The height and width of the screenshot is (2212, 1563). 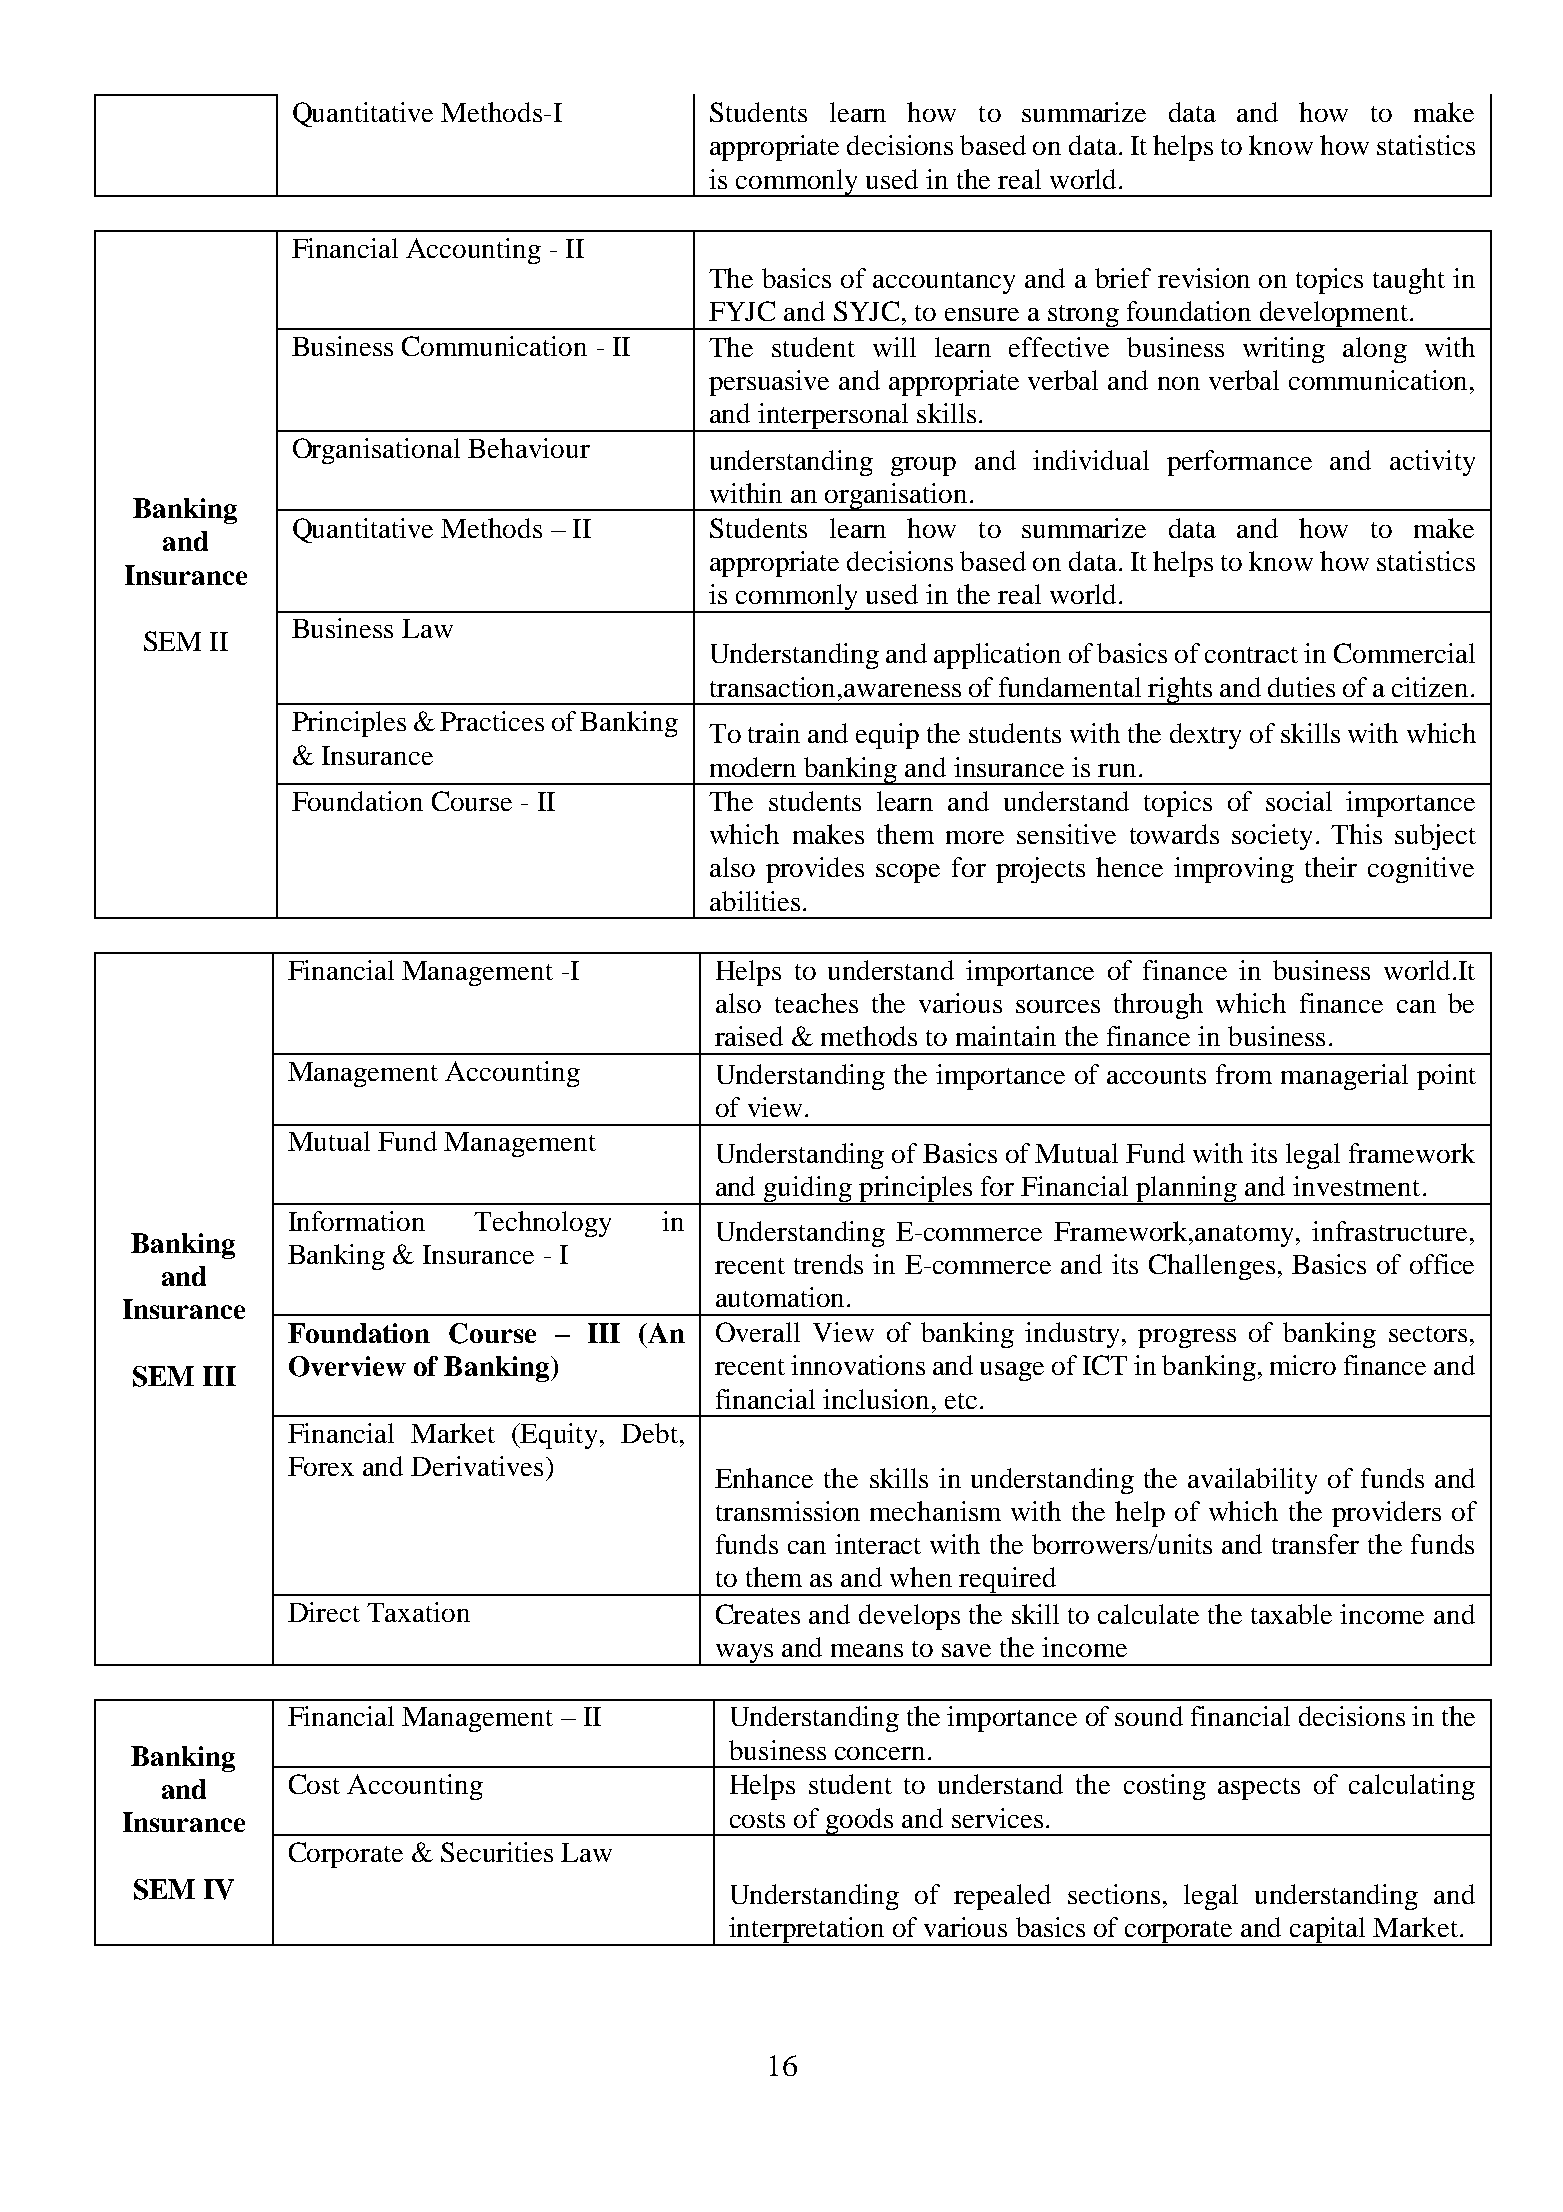 I want to click on innovations, so click(x=858, y=1365).
